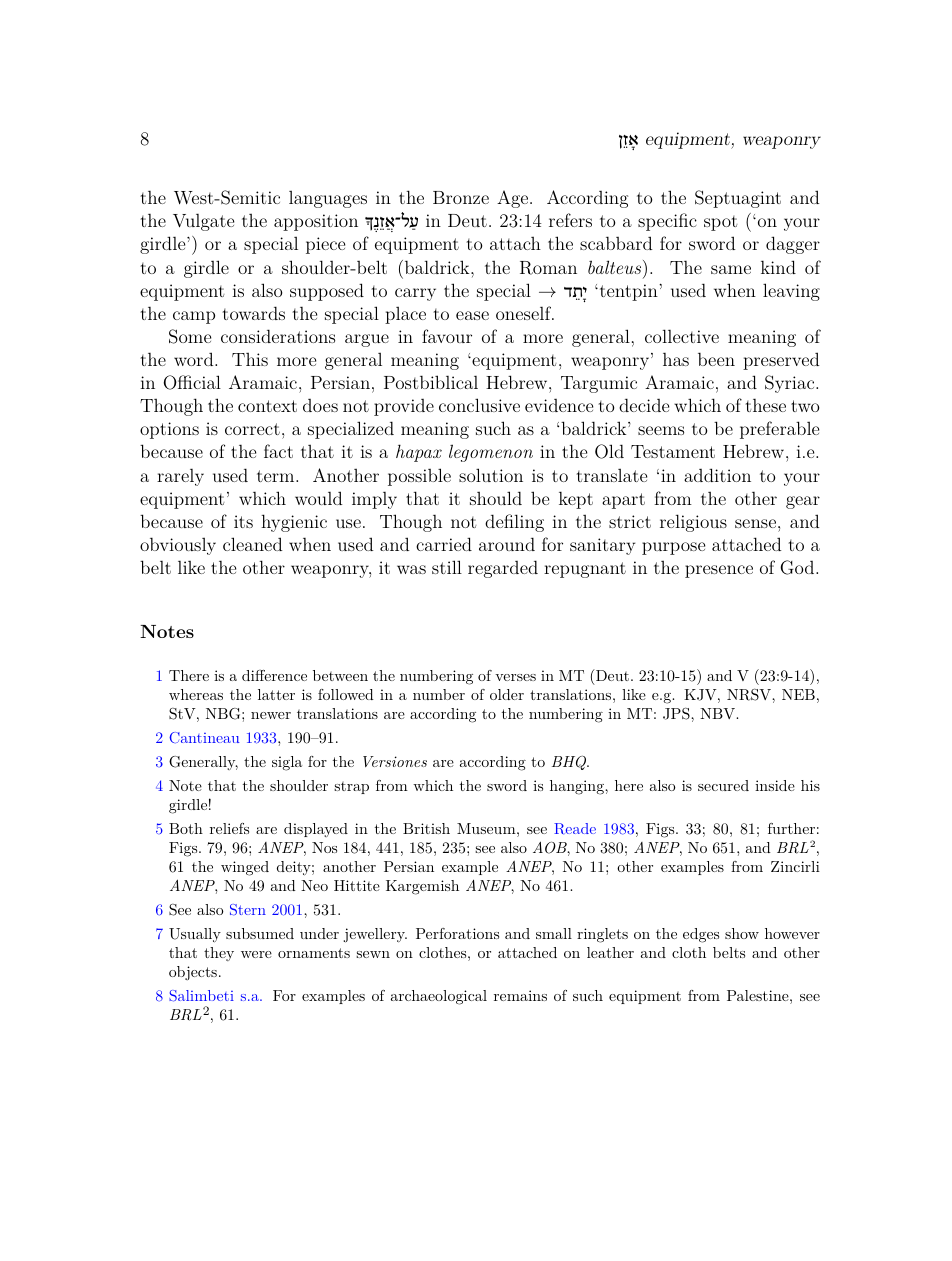  I want to click on show, so click(742, 933).
